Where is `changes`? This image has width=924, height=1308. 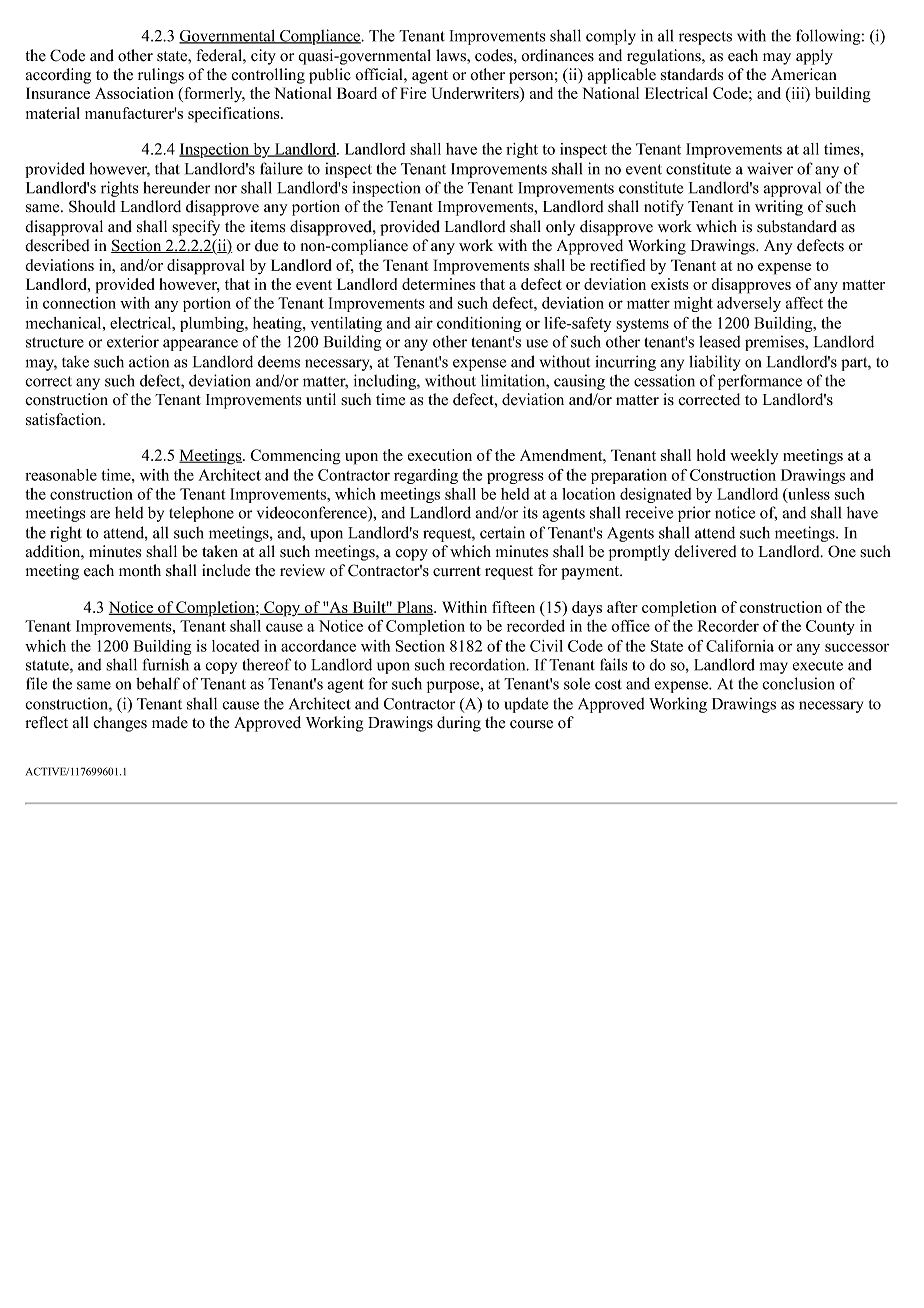 changes is located at coordinates (120, 724).
